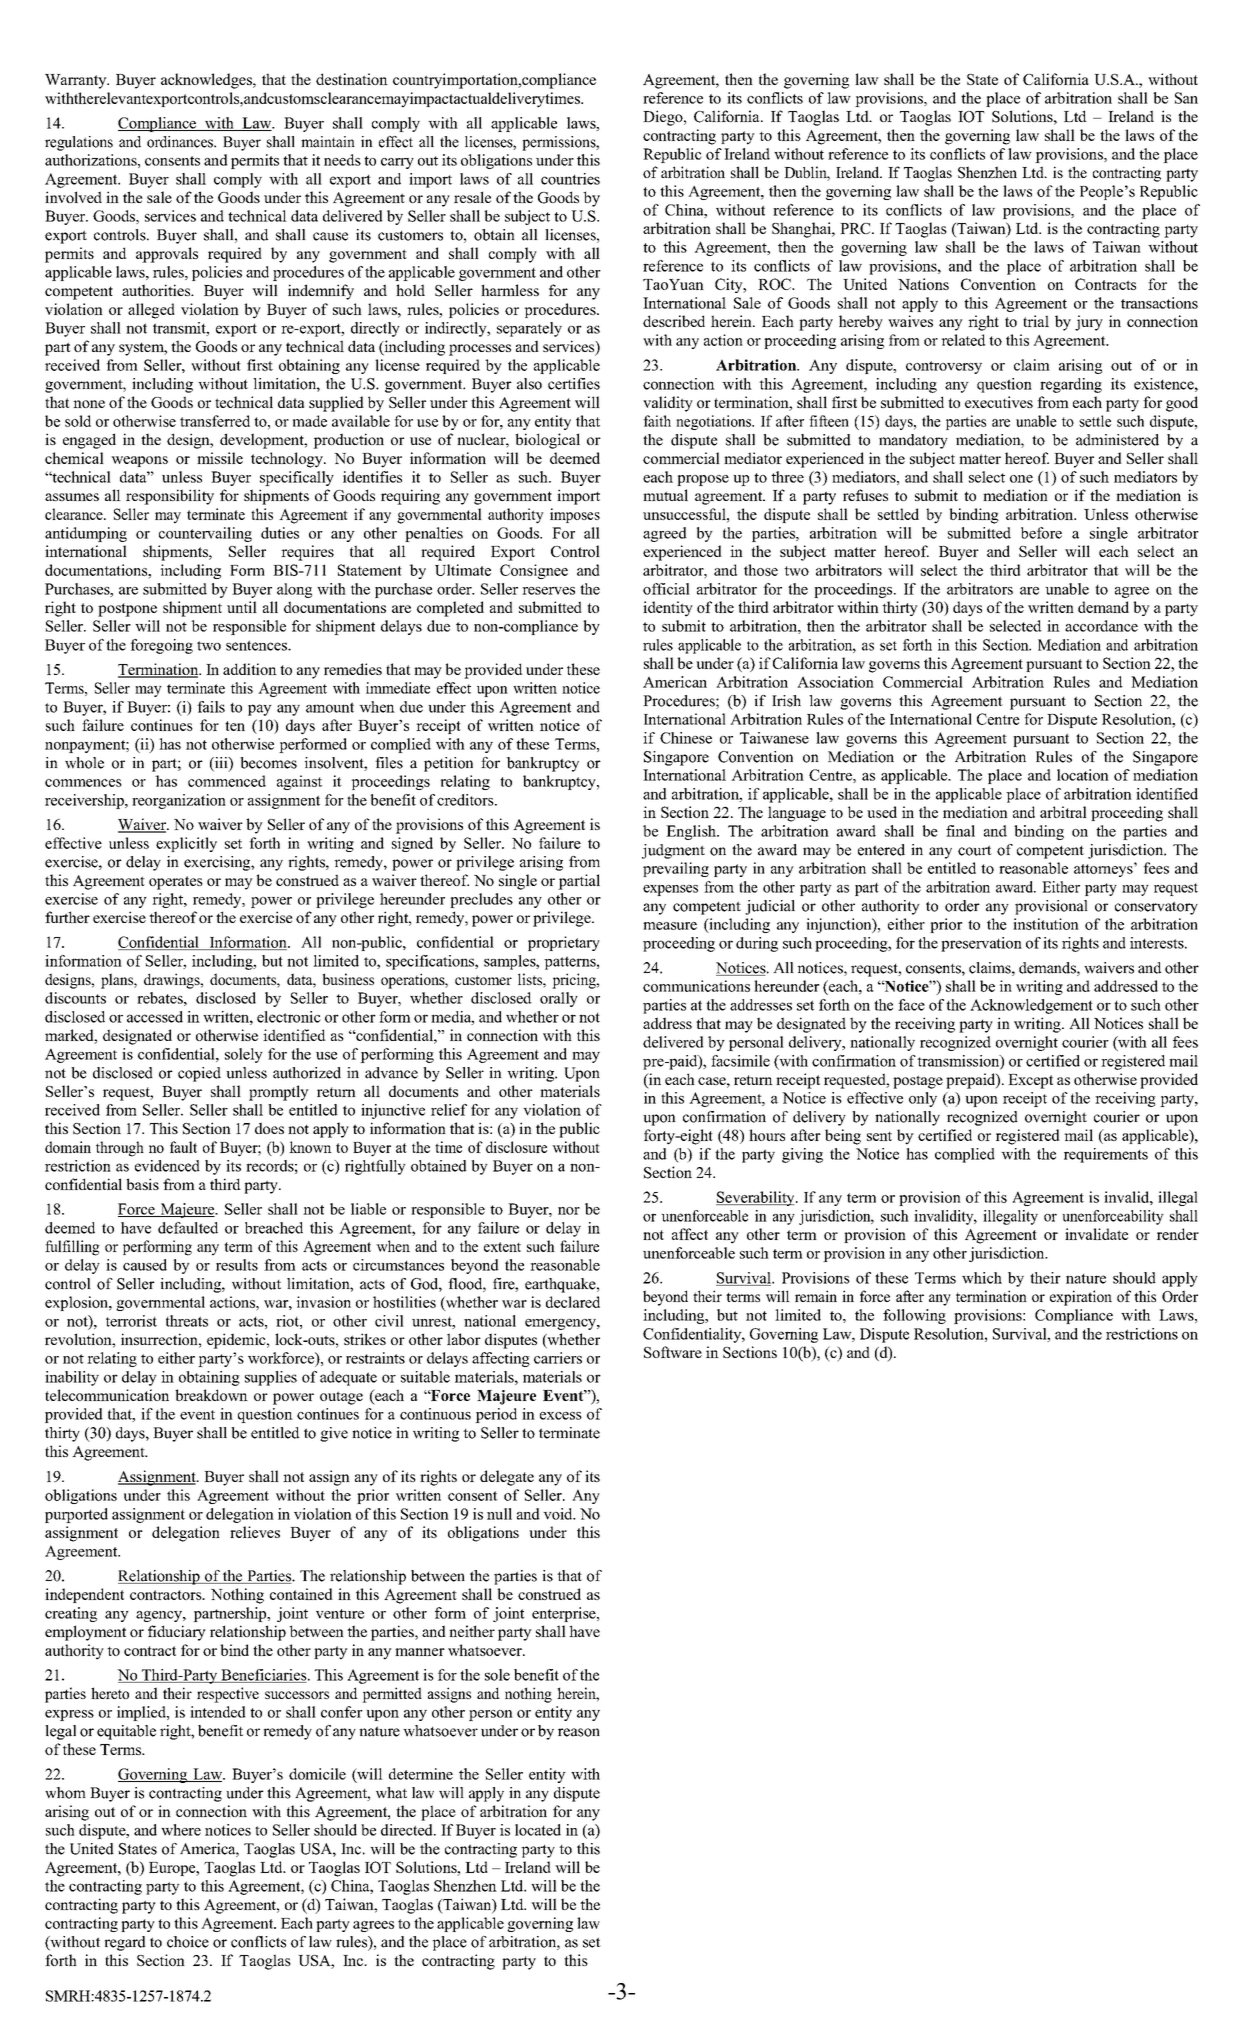 This page has width=1240, height=2042. I want to click on San, so click(1186, 98).
